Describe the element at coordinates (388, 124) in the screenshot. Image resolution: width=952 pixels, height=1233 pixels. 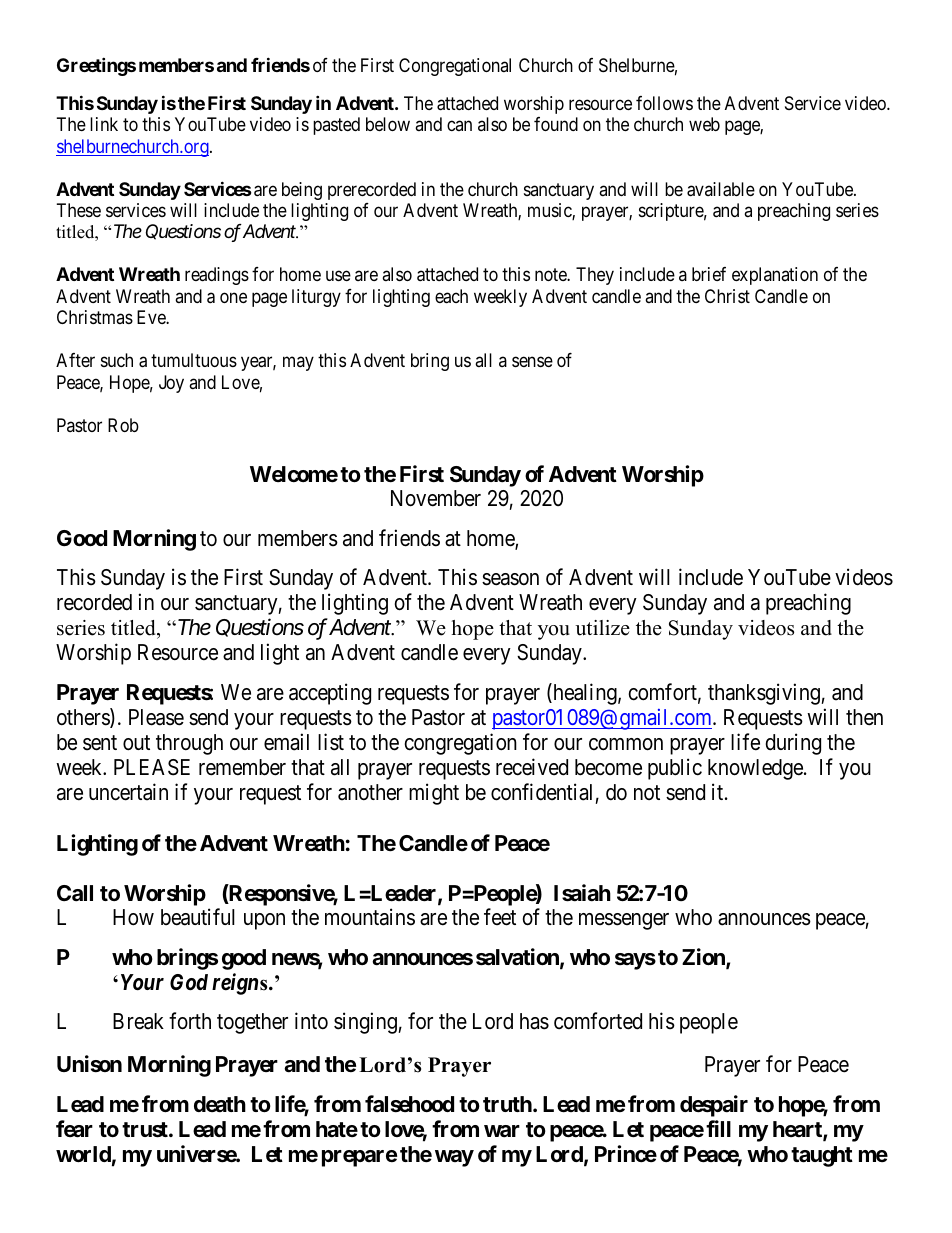
I see `below` at that location.
